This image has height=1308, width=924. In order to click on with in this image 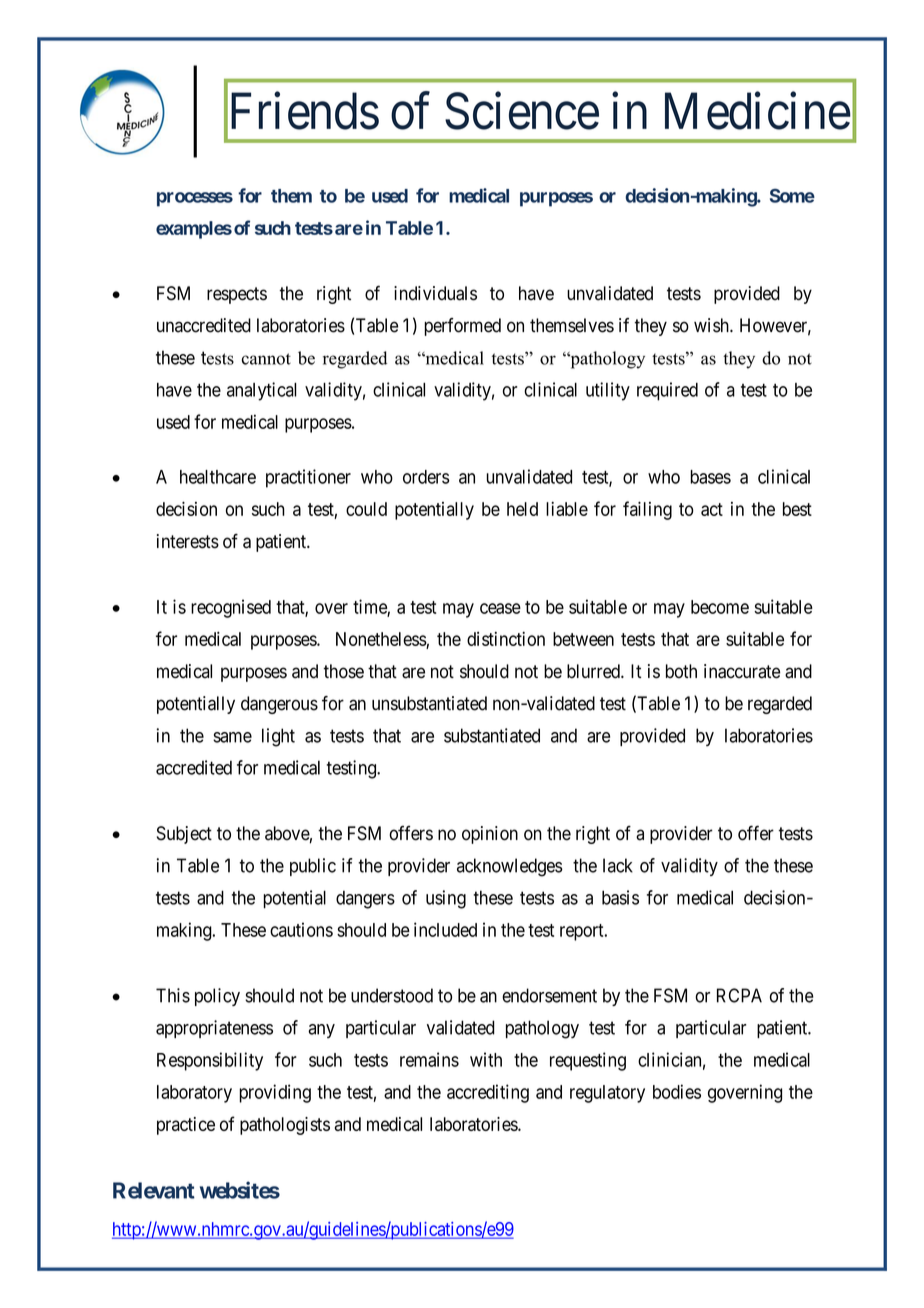, I will do `click(486, 1059)`.
